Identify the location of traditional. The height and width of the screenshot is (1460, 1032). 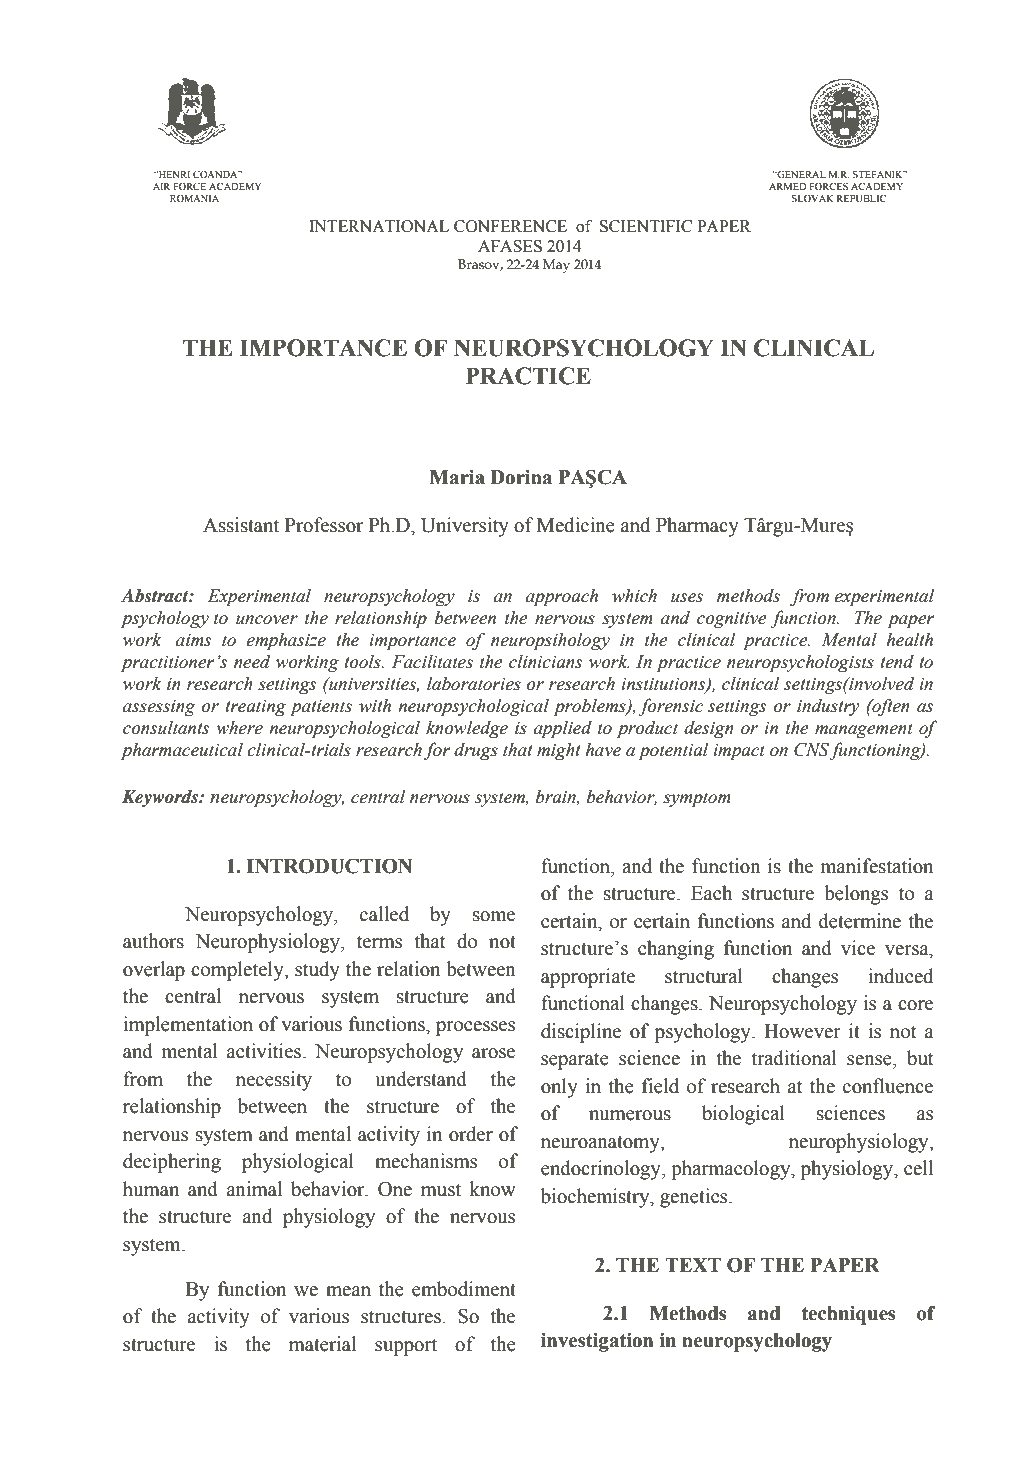
(794, 1058).
